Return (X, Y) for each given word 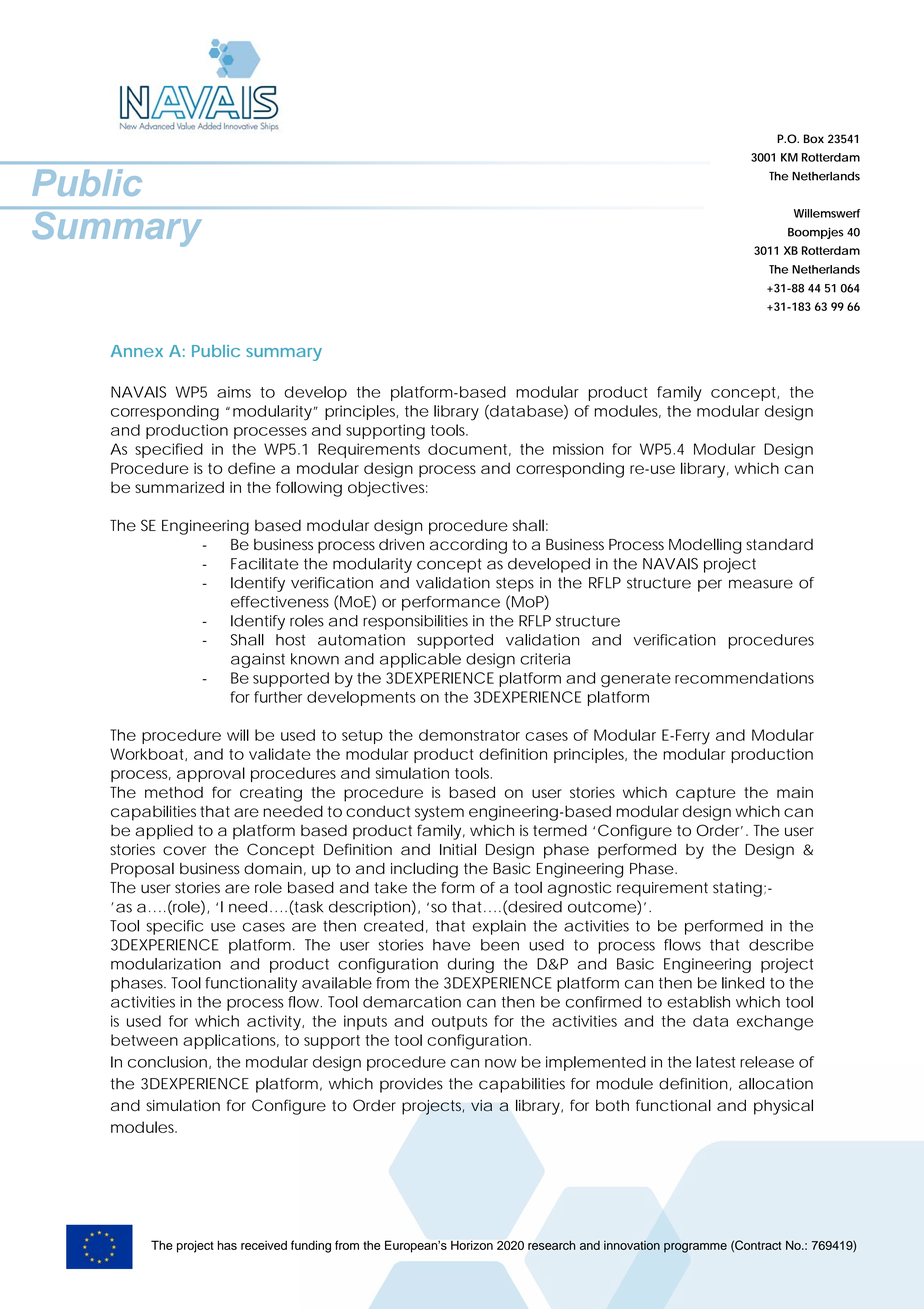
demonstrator (469, 735)
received (264, 1245)
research (551, 1245)
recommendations (744, 678)
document (469, 449)
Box (814, 139)
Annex (137, 351)
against (258, 660)
